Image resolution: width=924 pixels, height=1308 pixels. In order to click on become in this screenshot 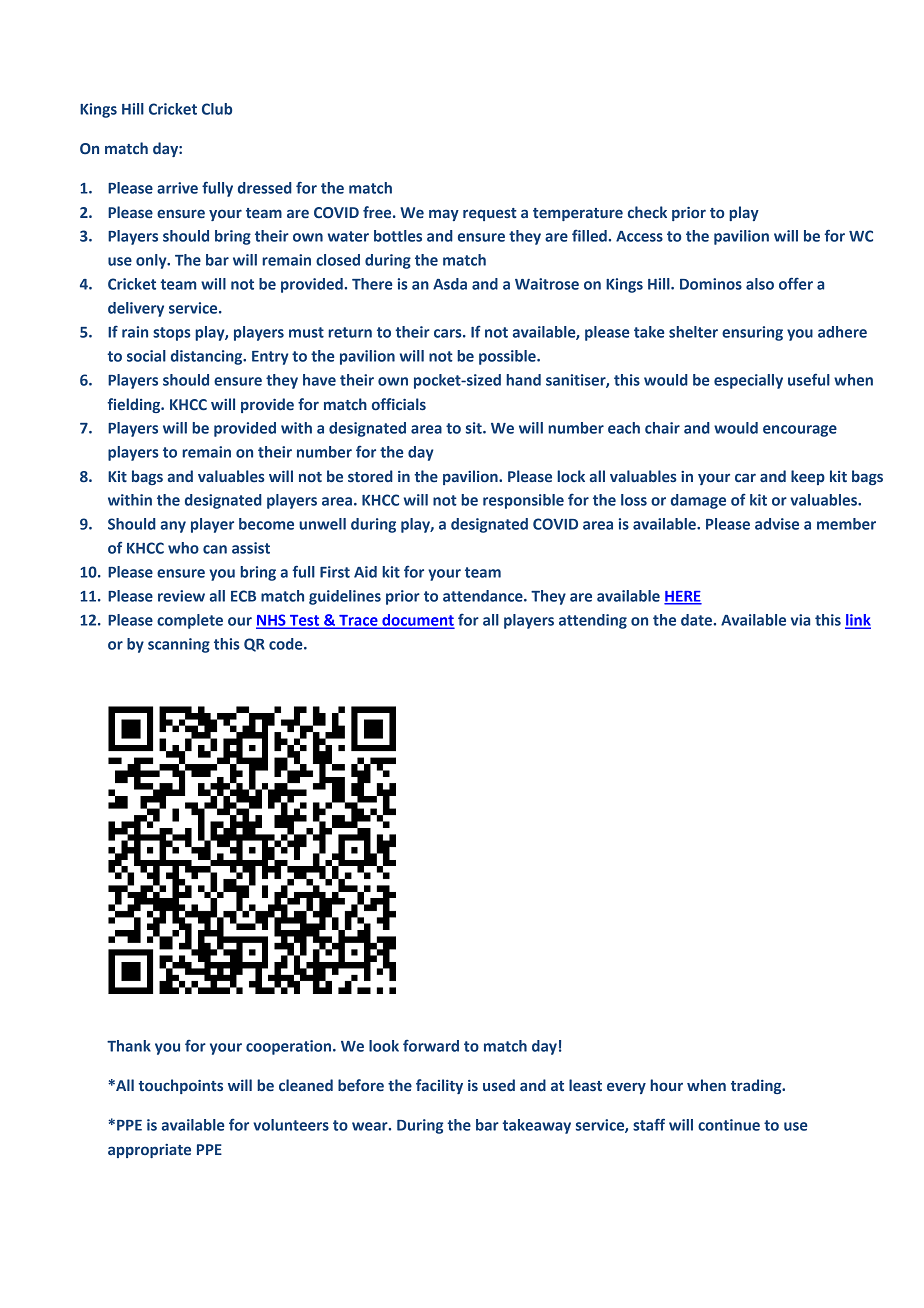, I will do `click(266, 524)`.
